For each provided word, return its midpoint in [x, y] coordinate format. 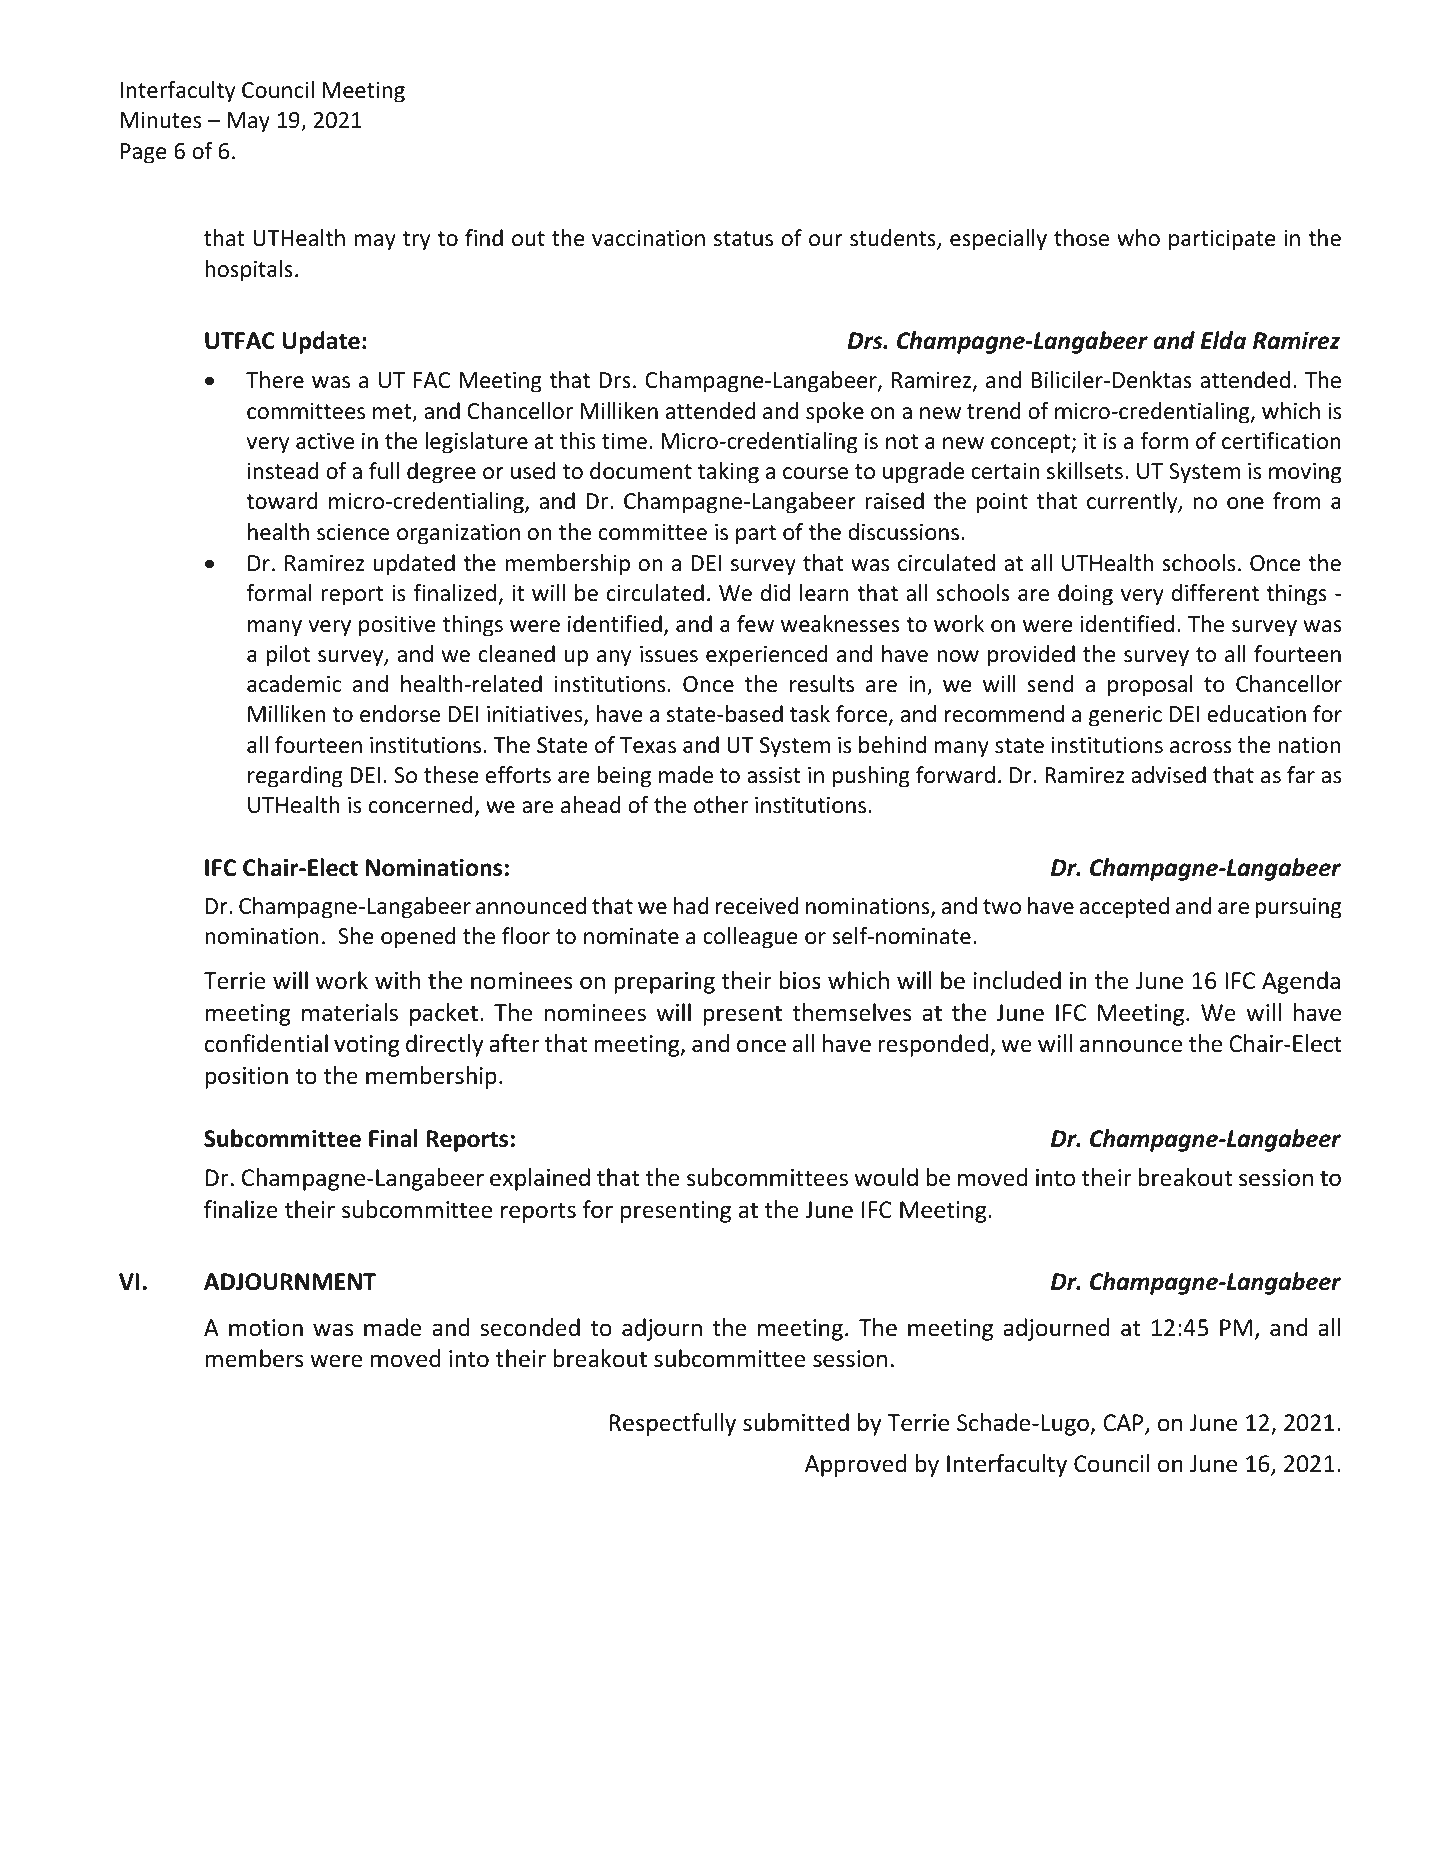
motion [266, 1328]
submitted [796, 1422]
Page [144, 153]
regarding [295, 777]
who [1138, 238]
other [721, 805]
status [743, 239]
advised [1168, 775]
